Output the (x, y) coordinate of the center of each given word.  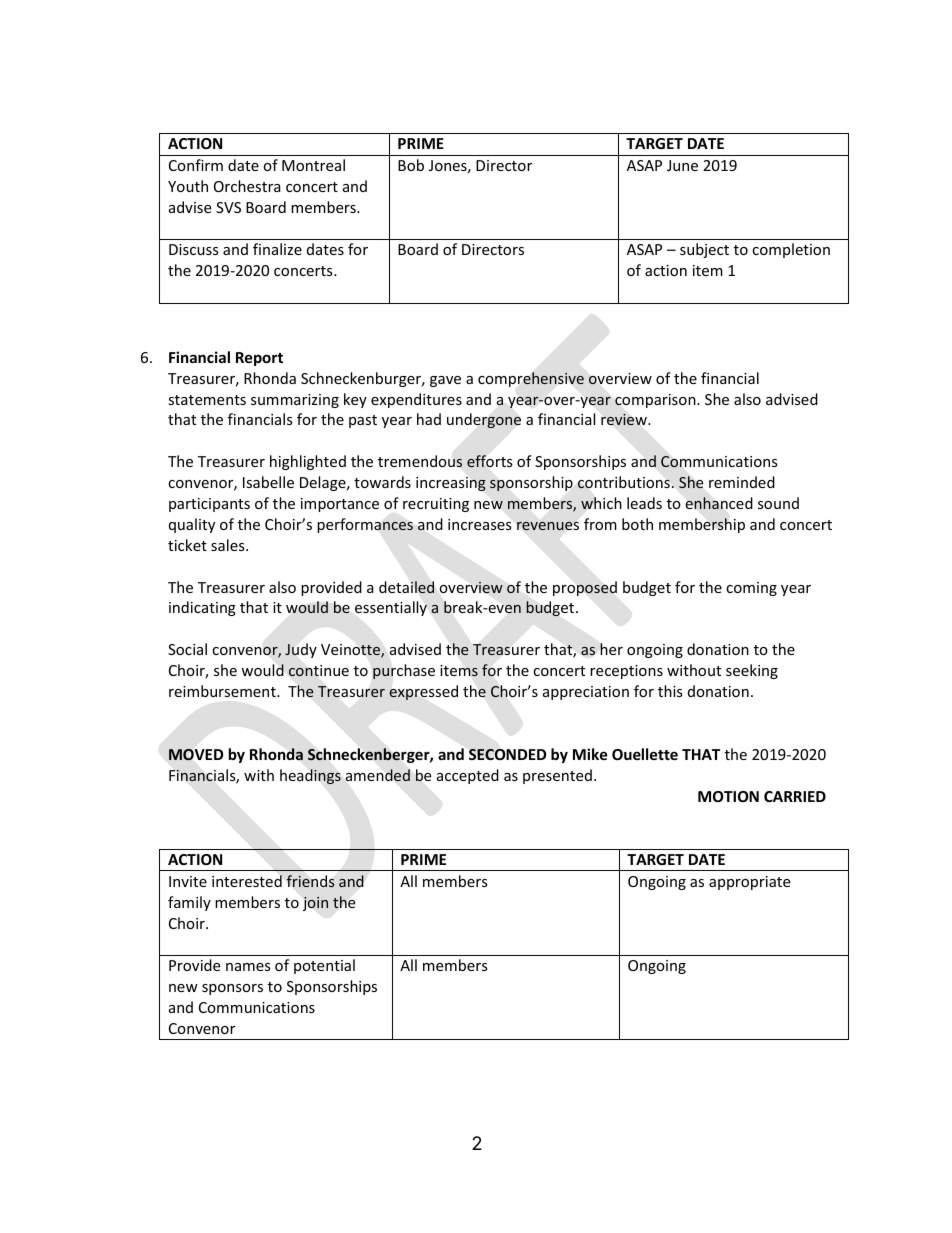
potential (324, 966)
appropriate (749, 883)
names (248, 967)
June (682, 165)
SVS (228, 207)
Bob (411, 165)
